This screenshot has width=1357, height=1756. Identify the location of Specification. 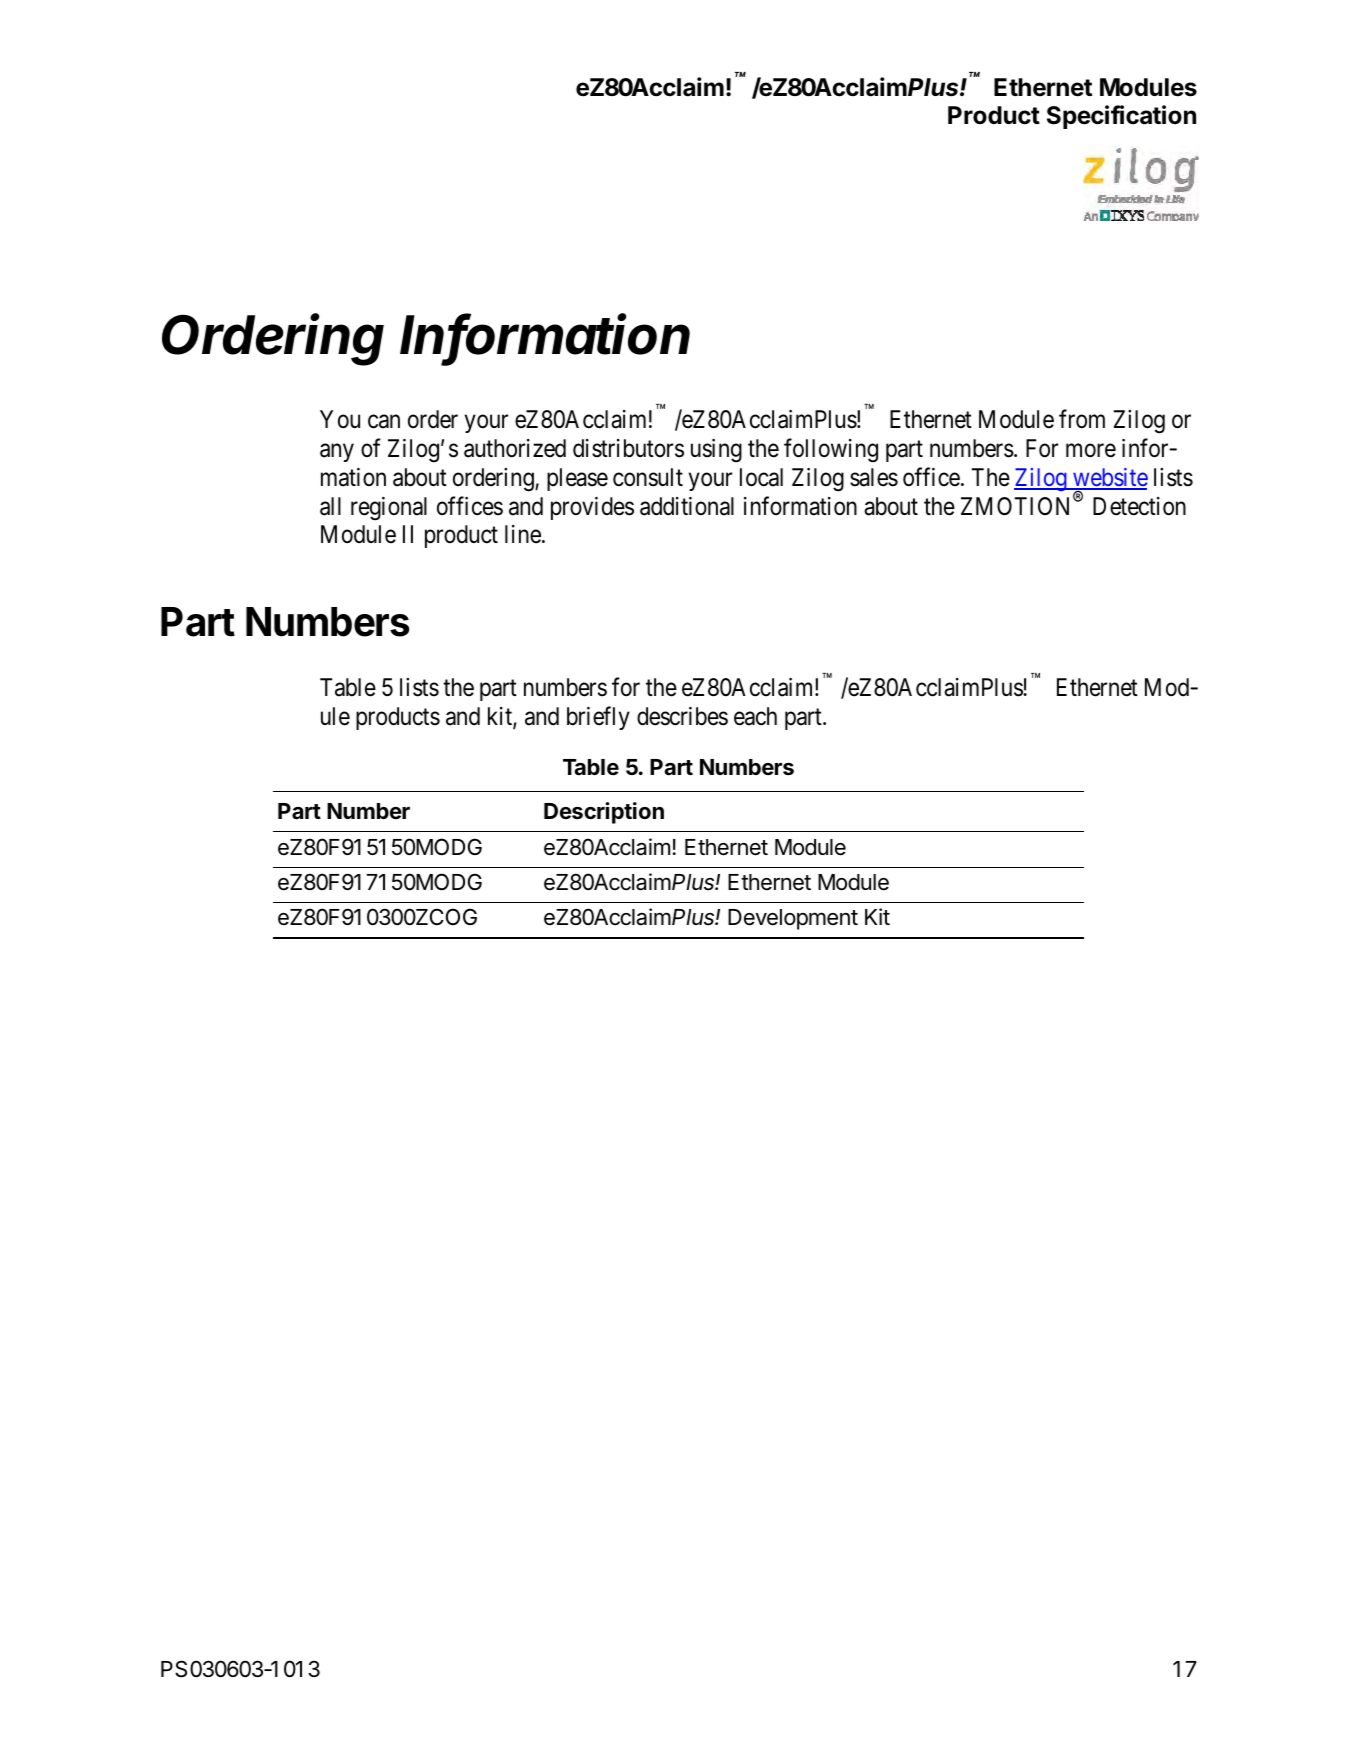
(1121, 117).
